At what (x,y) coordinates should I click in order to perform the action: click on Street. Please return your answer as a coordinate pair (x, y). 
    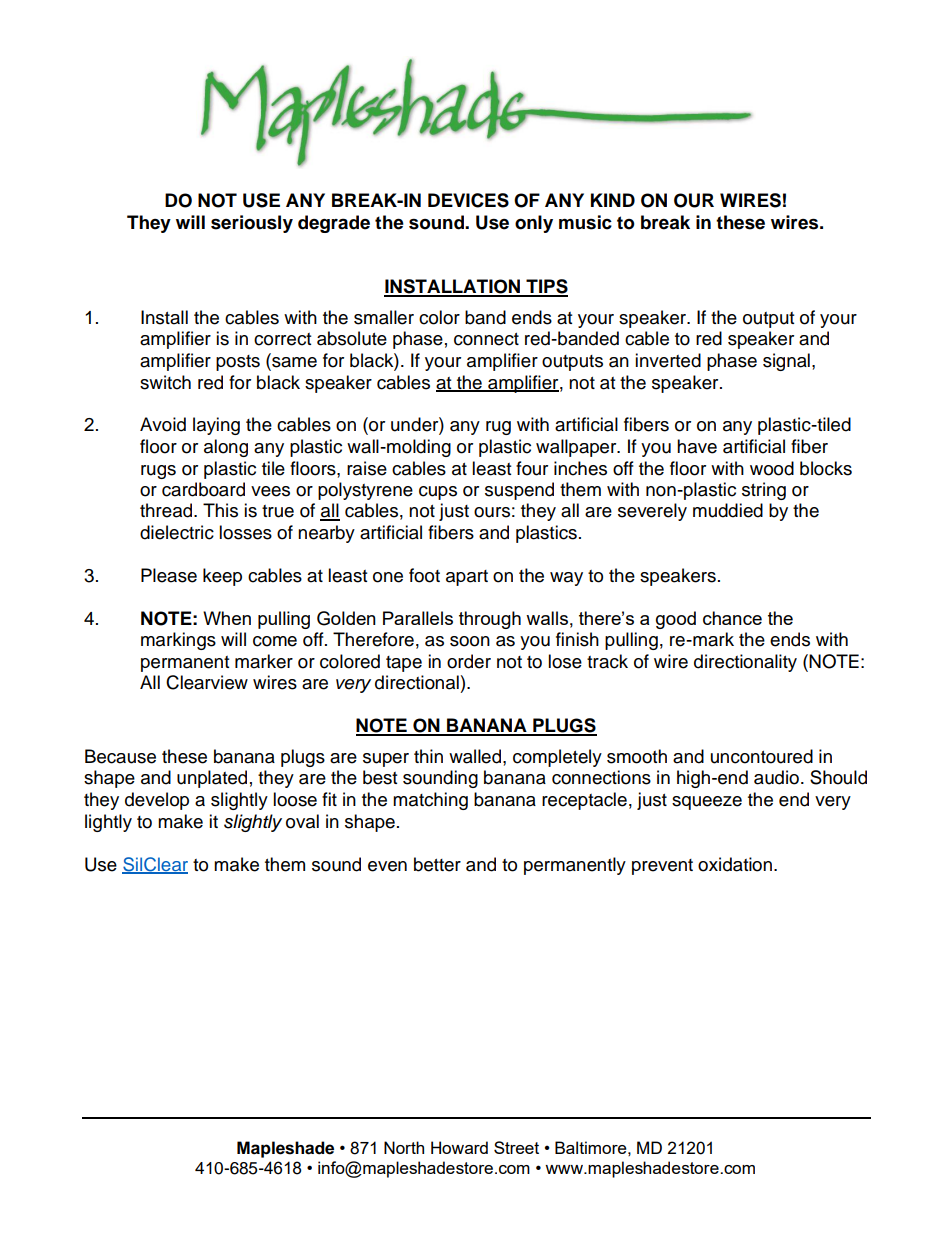
    Looking at the image, I should click on (516, 1147).
